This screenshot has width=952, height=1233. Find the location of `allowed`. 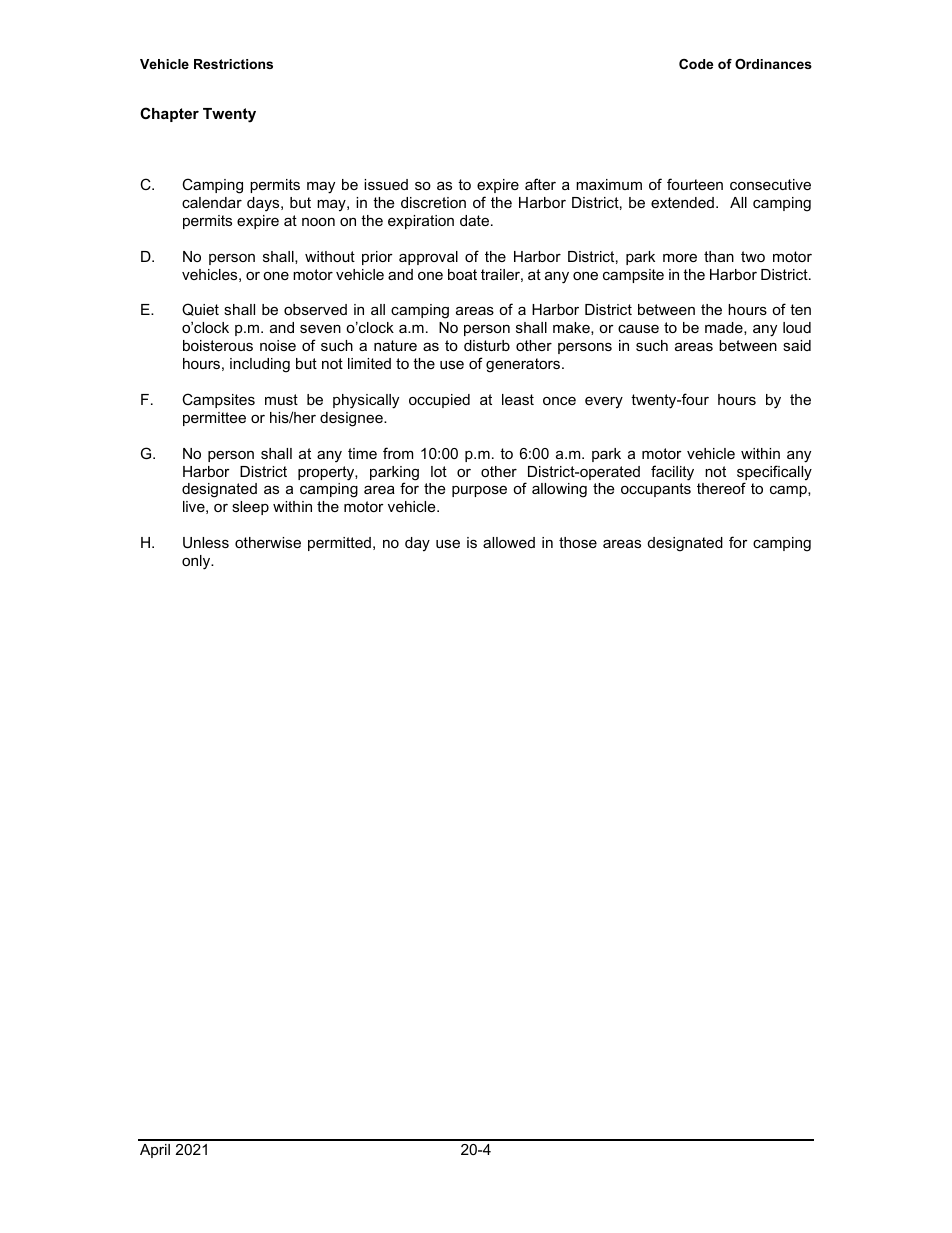

allowed is located at coordinates (509, 542).
